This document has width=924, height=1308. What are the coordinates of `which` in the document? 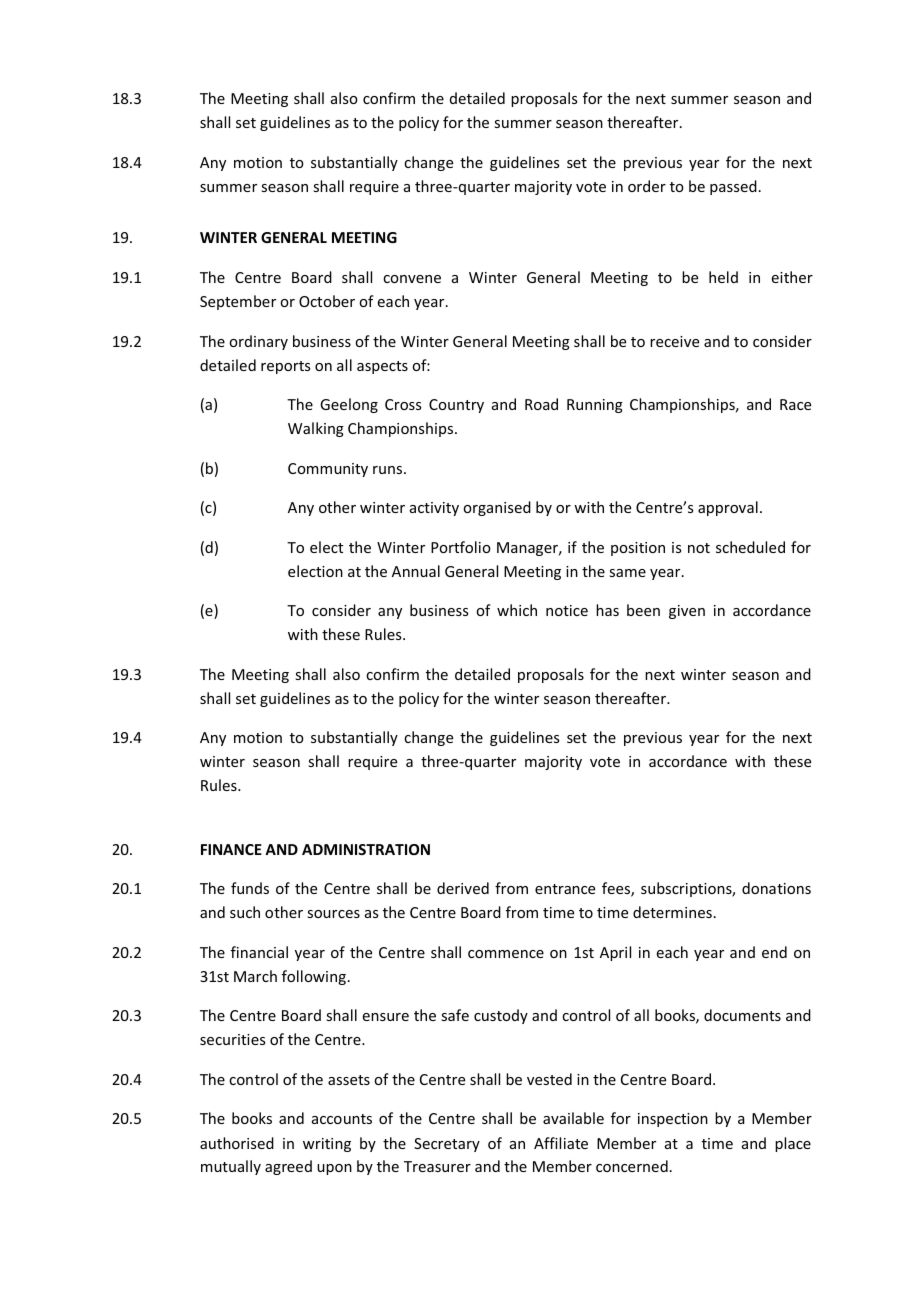 It's located at (517, 610).
